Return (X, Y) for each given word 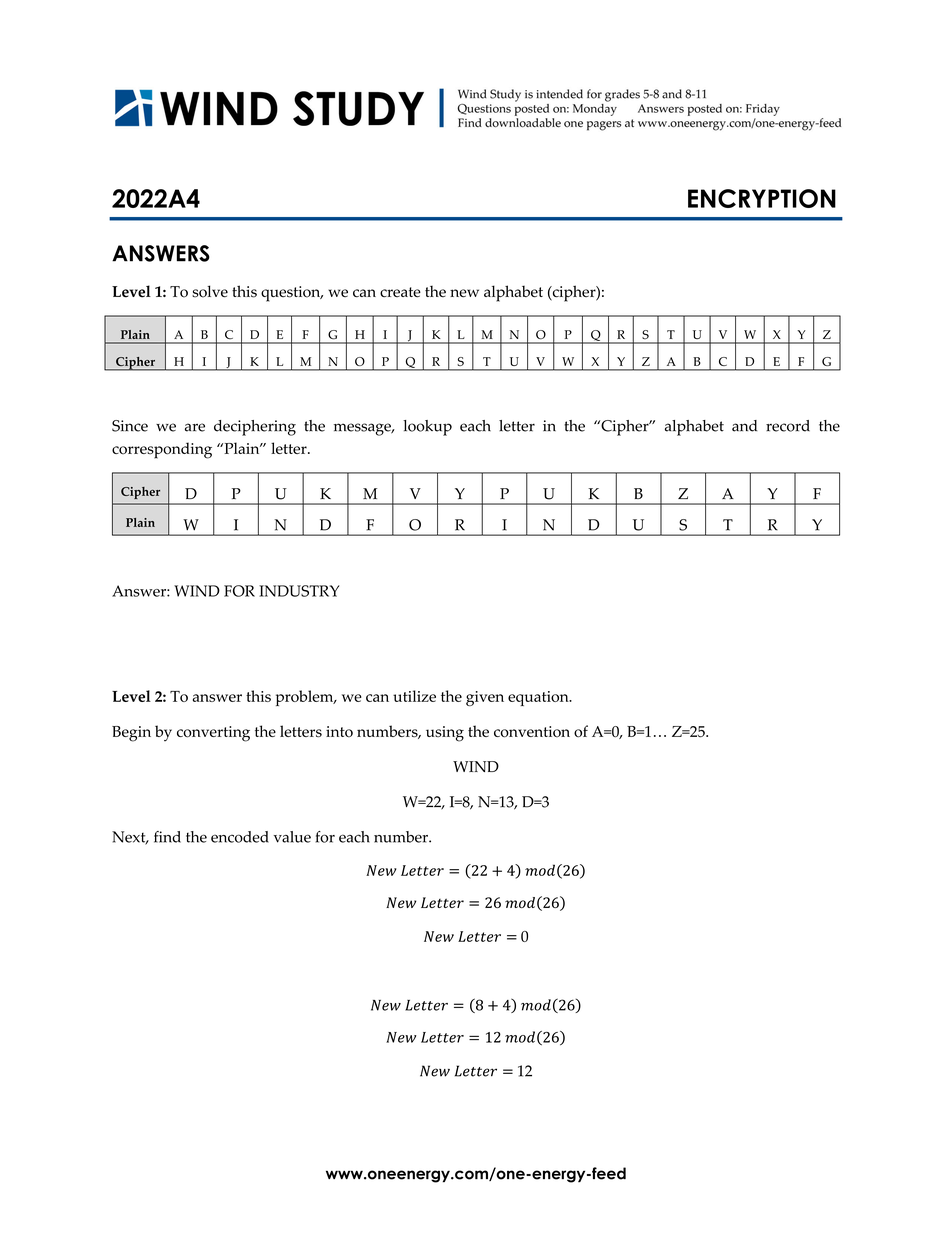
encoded (240, 837)
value (292, 837)
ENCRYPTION (762, 198)
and (744, 426)
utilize (414, 696)
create (400, 292)
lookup (427, 428)
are (195, 427)
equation (539, 698)
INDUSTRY (299, 591)
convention (532, 732)
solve (210, 291)
